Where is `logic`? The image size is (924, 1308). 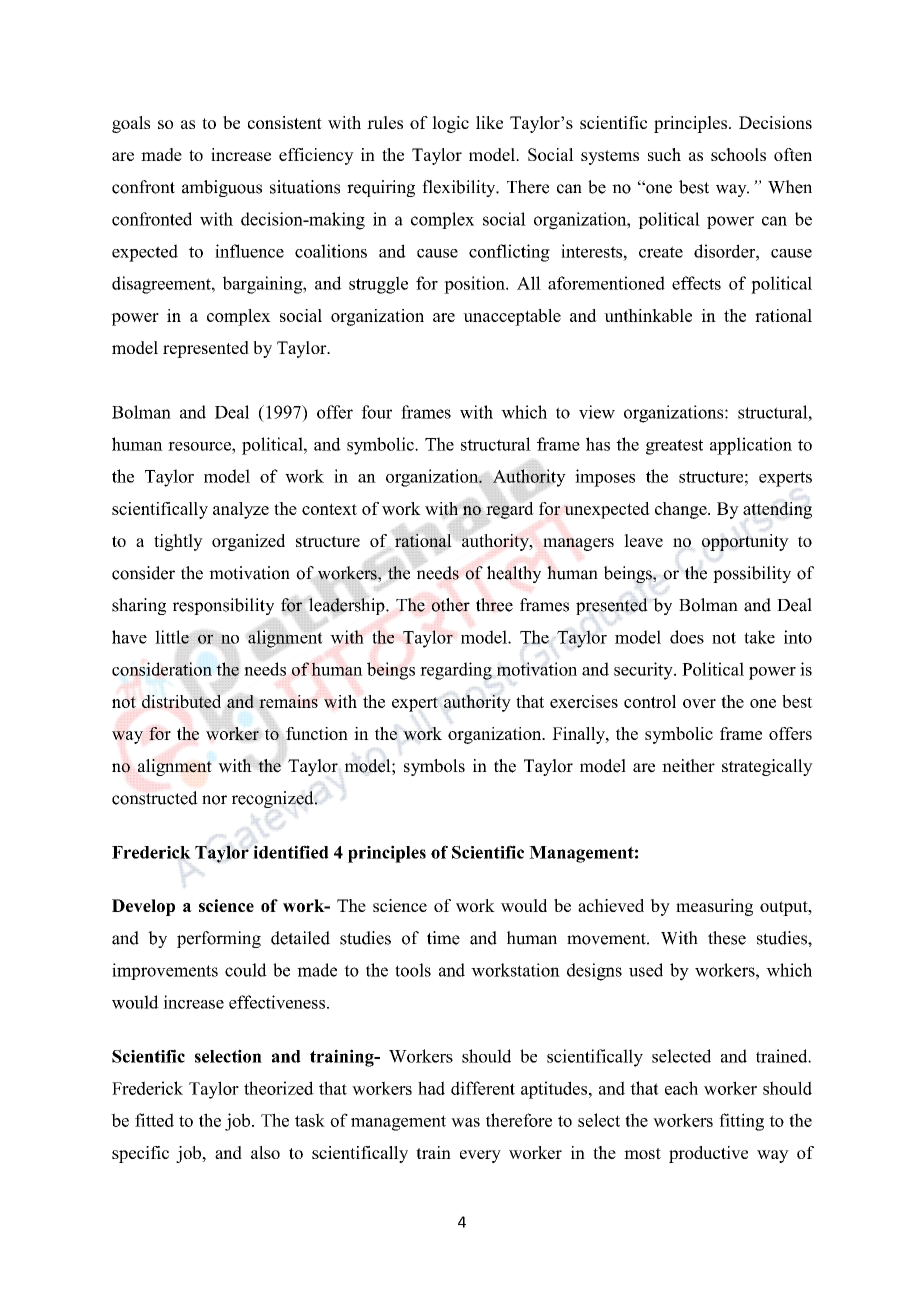 logic is located at coordinates (450, 124).
